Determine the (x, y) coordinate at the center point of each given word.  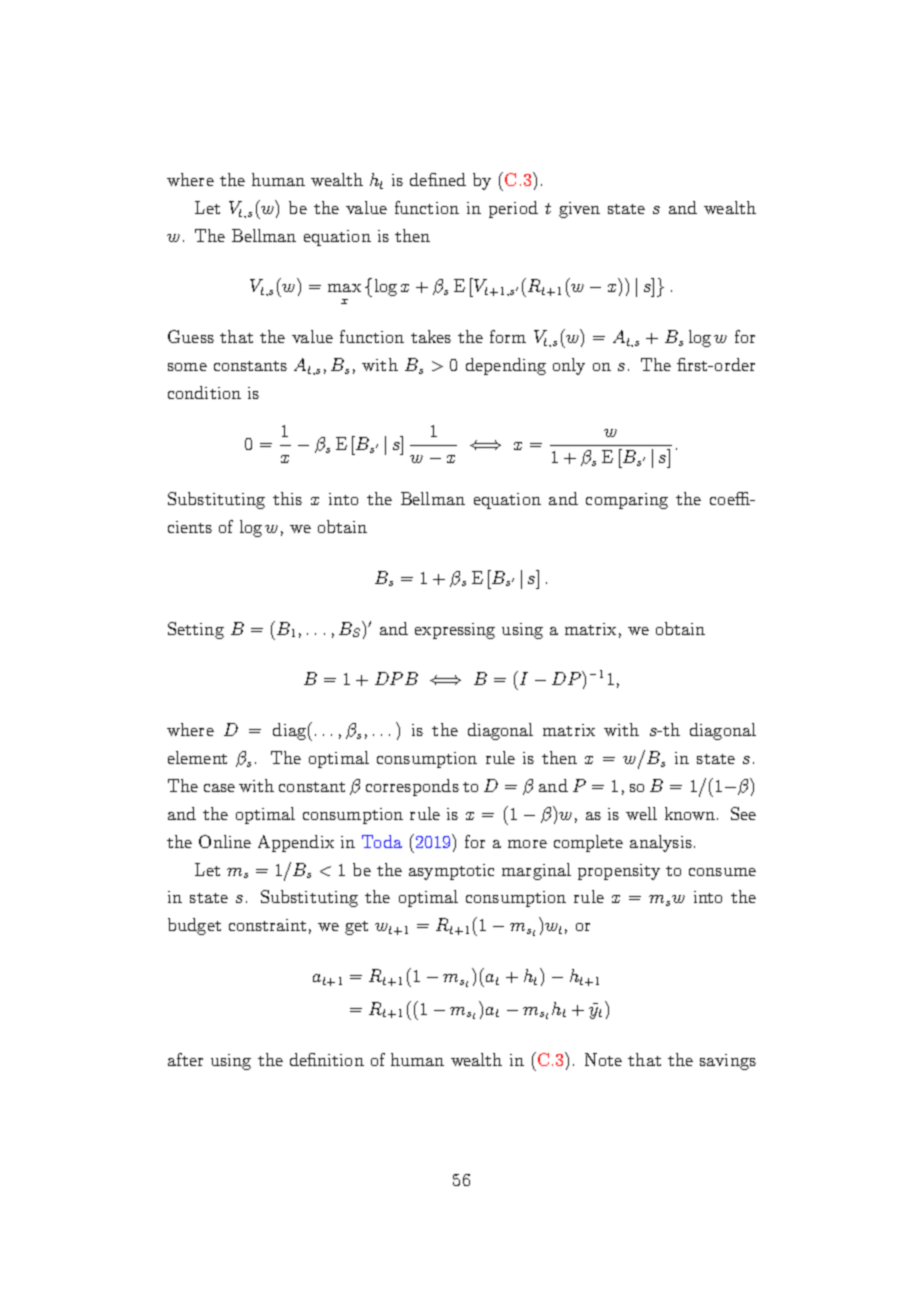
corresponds (412, 787)
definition (327, 1059)
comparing (627, 501)
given (579, 210)
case (219, 788)
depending (506, 366)
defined (438, 179)
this (287, 498)
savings (728, 1062)
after (185, 1059)
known (690, 813)
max (344, 288)
